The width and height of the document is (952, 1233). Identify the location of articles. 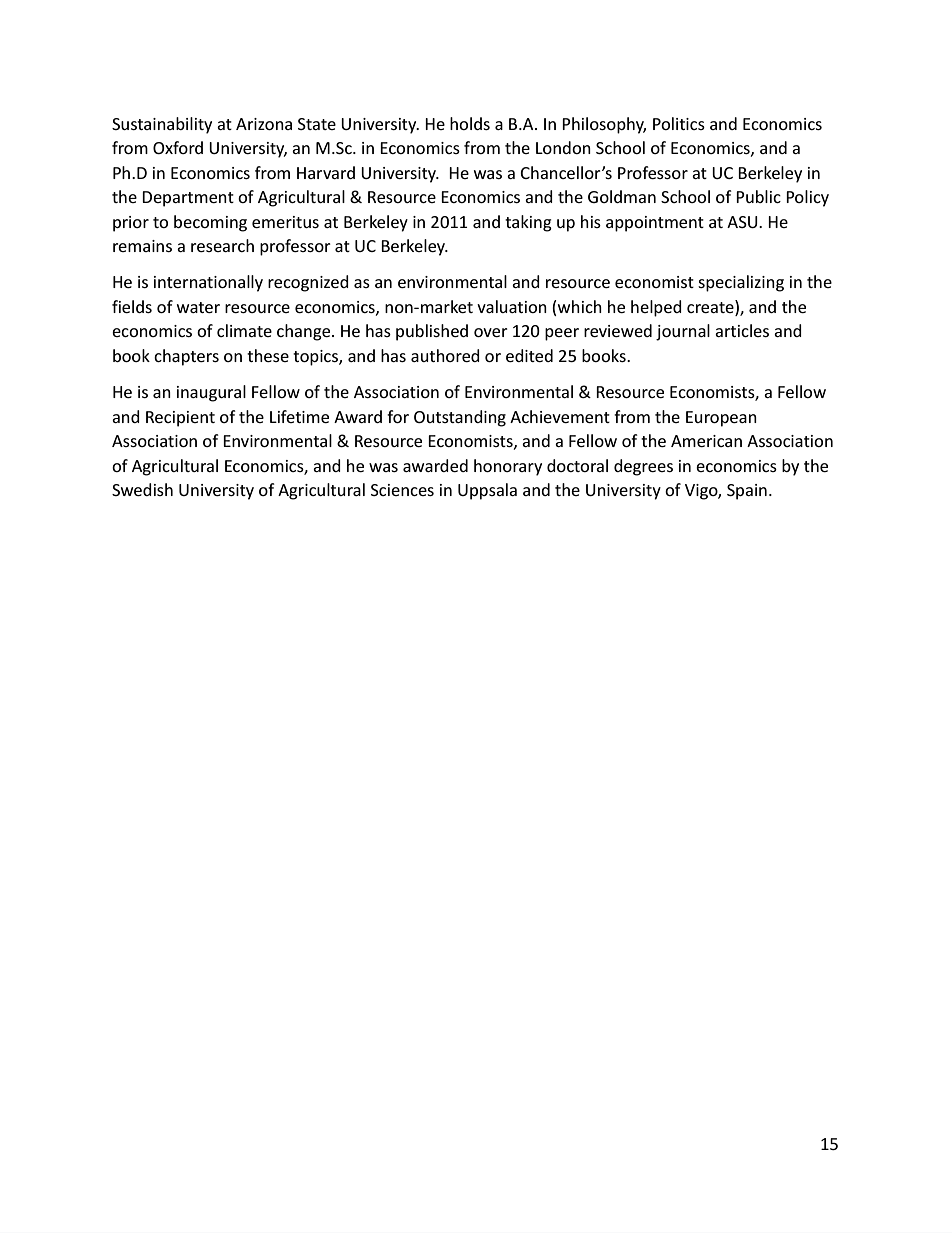
(742, 330).
